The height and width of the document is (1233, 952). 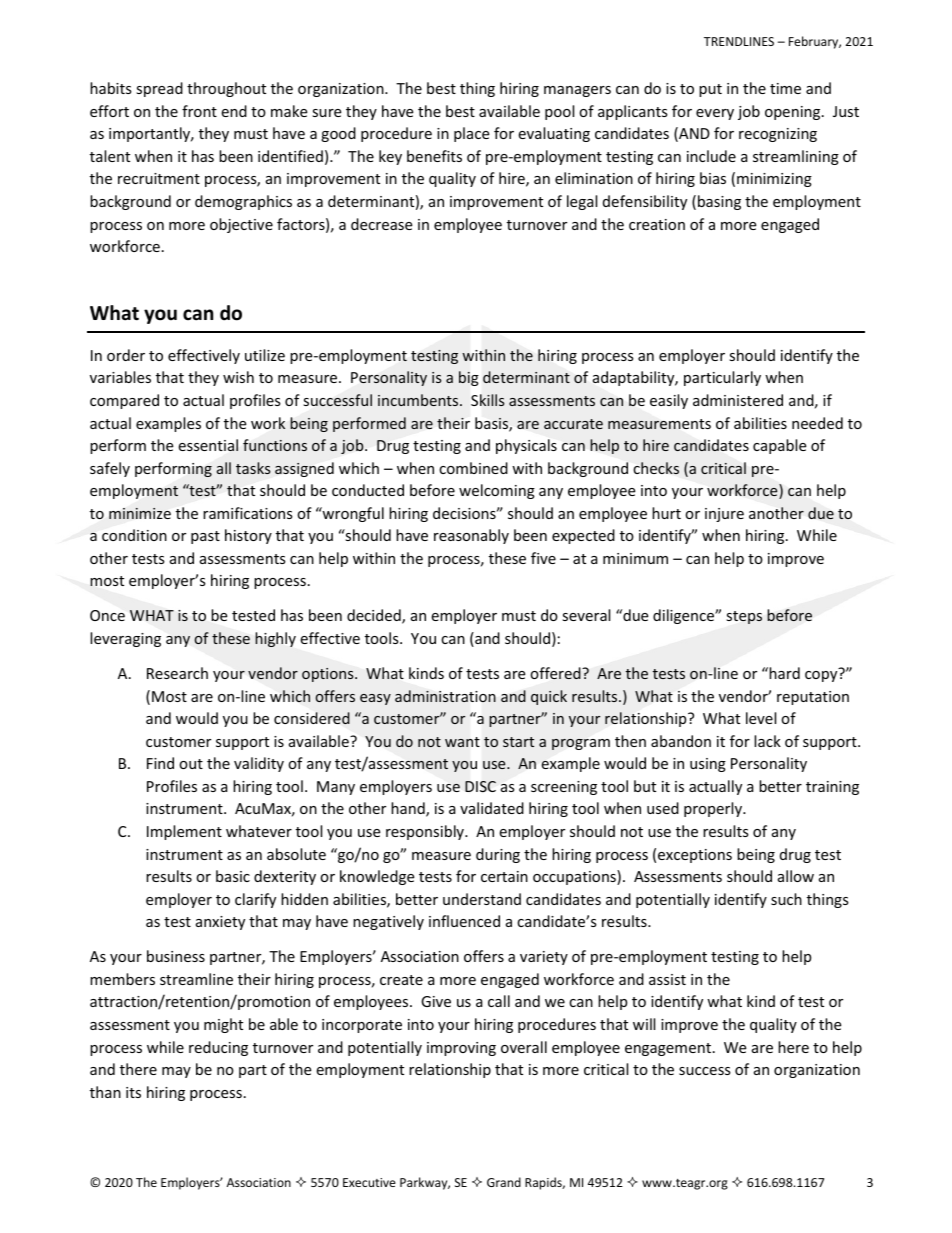 I want to click on front, so click(x=199, y=111).
